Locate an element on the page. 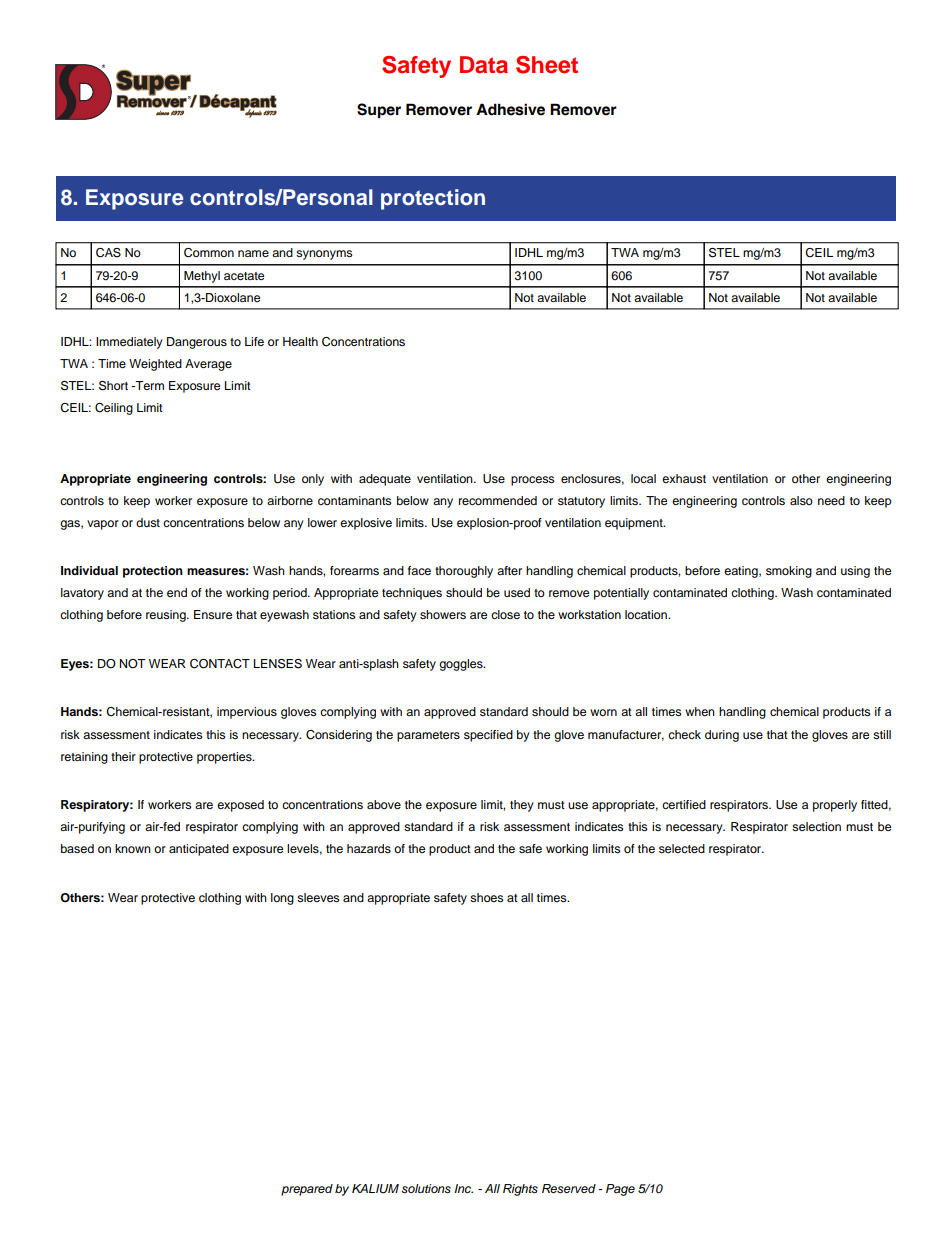 This document has width=952, height=1233. prepared is located at coordinates (307, 1190).
